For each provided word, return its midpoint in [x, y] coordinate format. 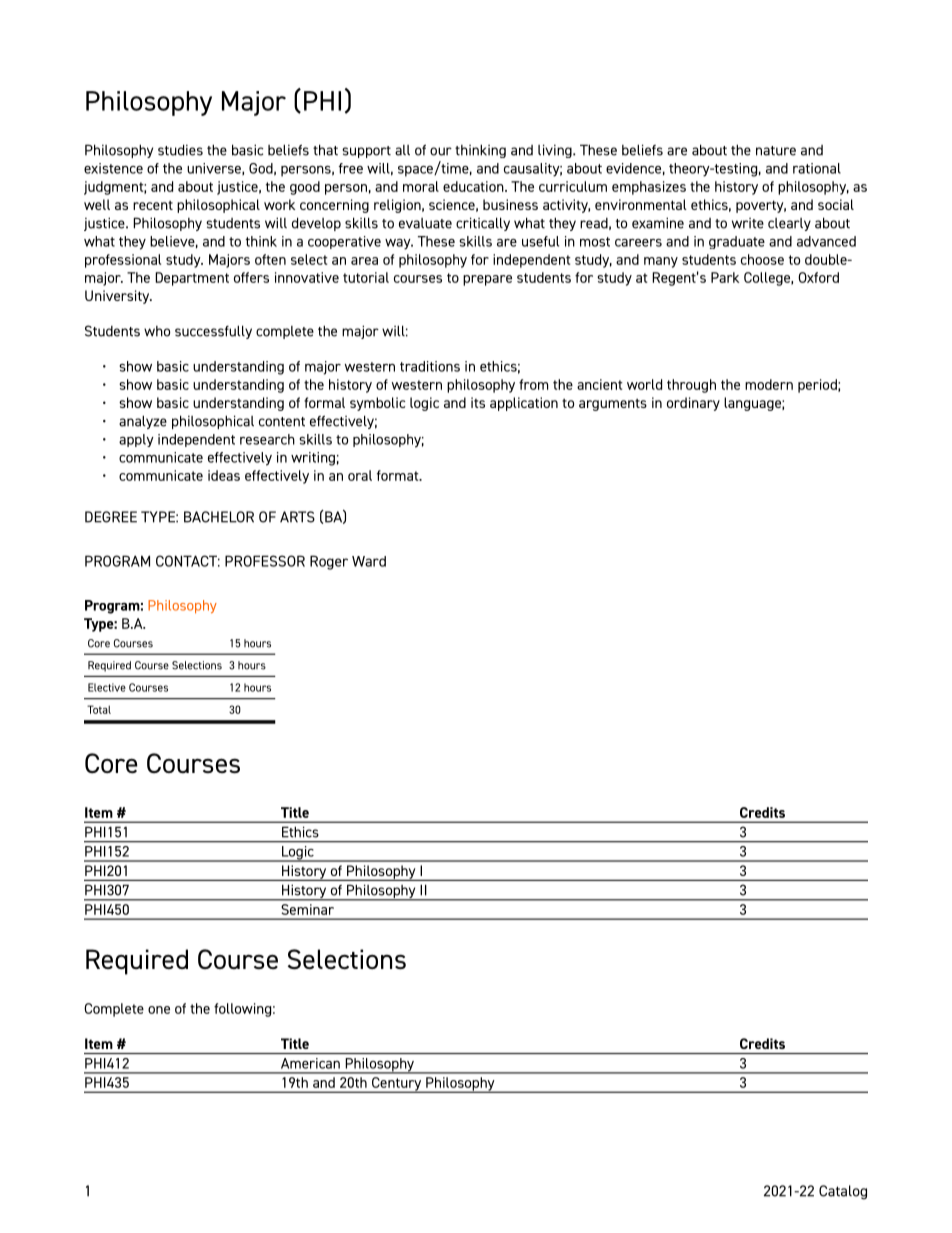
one [159, 1010]
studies [180, 150]
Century [397, 1085]
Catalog [843, 1192]
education [474, 186]
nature [776, 151]
